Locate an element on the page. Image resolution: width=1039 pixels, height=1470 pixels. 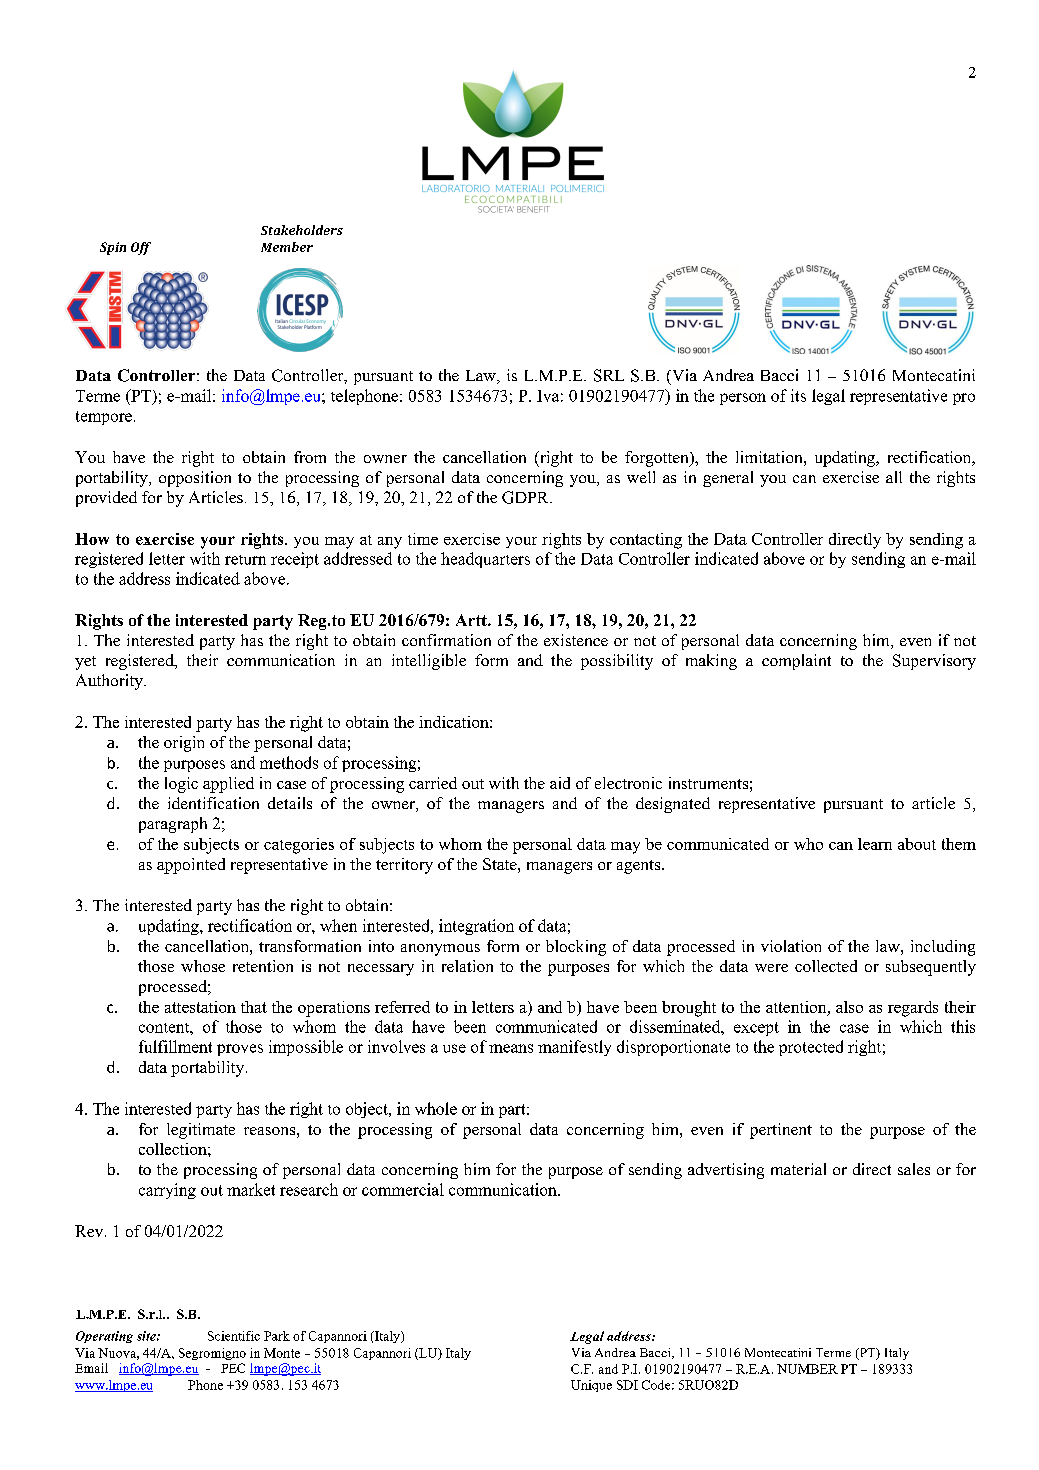
identification is located at coordinates (213, 803).
